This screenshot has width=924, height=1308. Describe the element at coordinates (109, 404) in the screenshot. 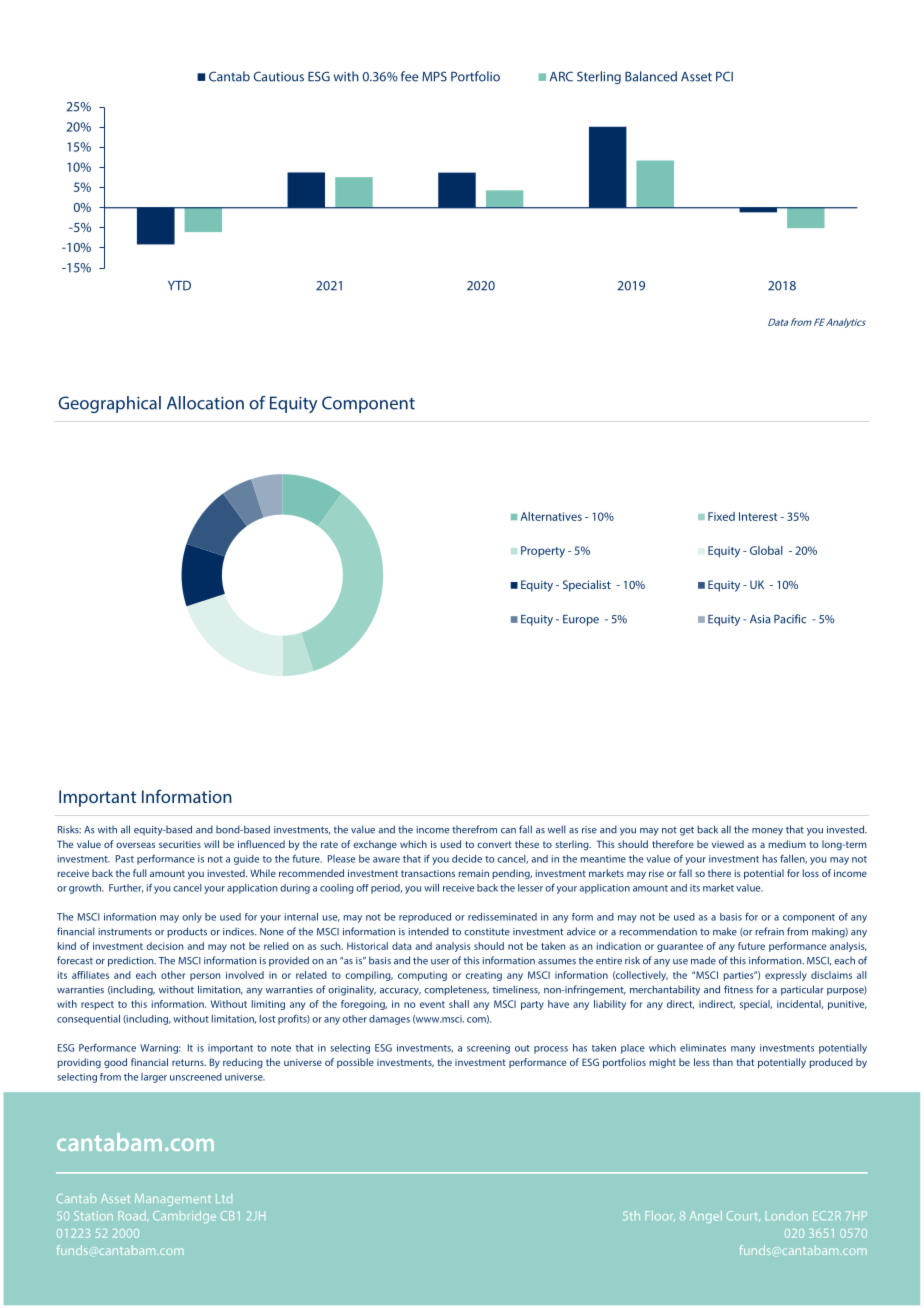

I see `Geographical` at that location.
